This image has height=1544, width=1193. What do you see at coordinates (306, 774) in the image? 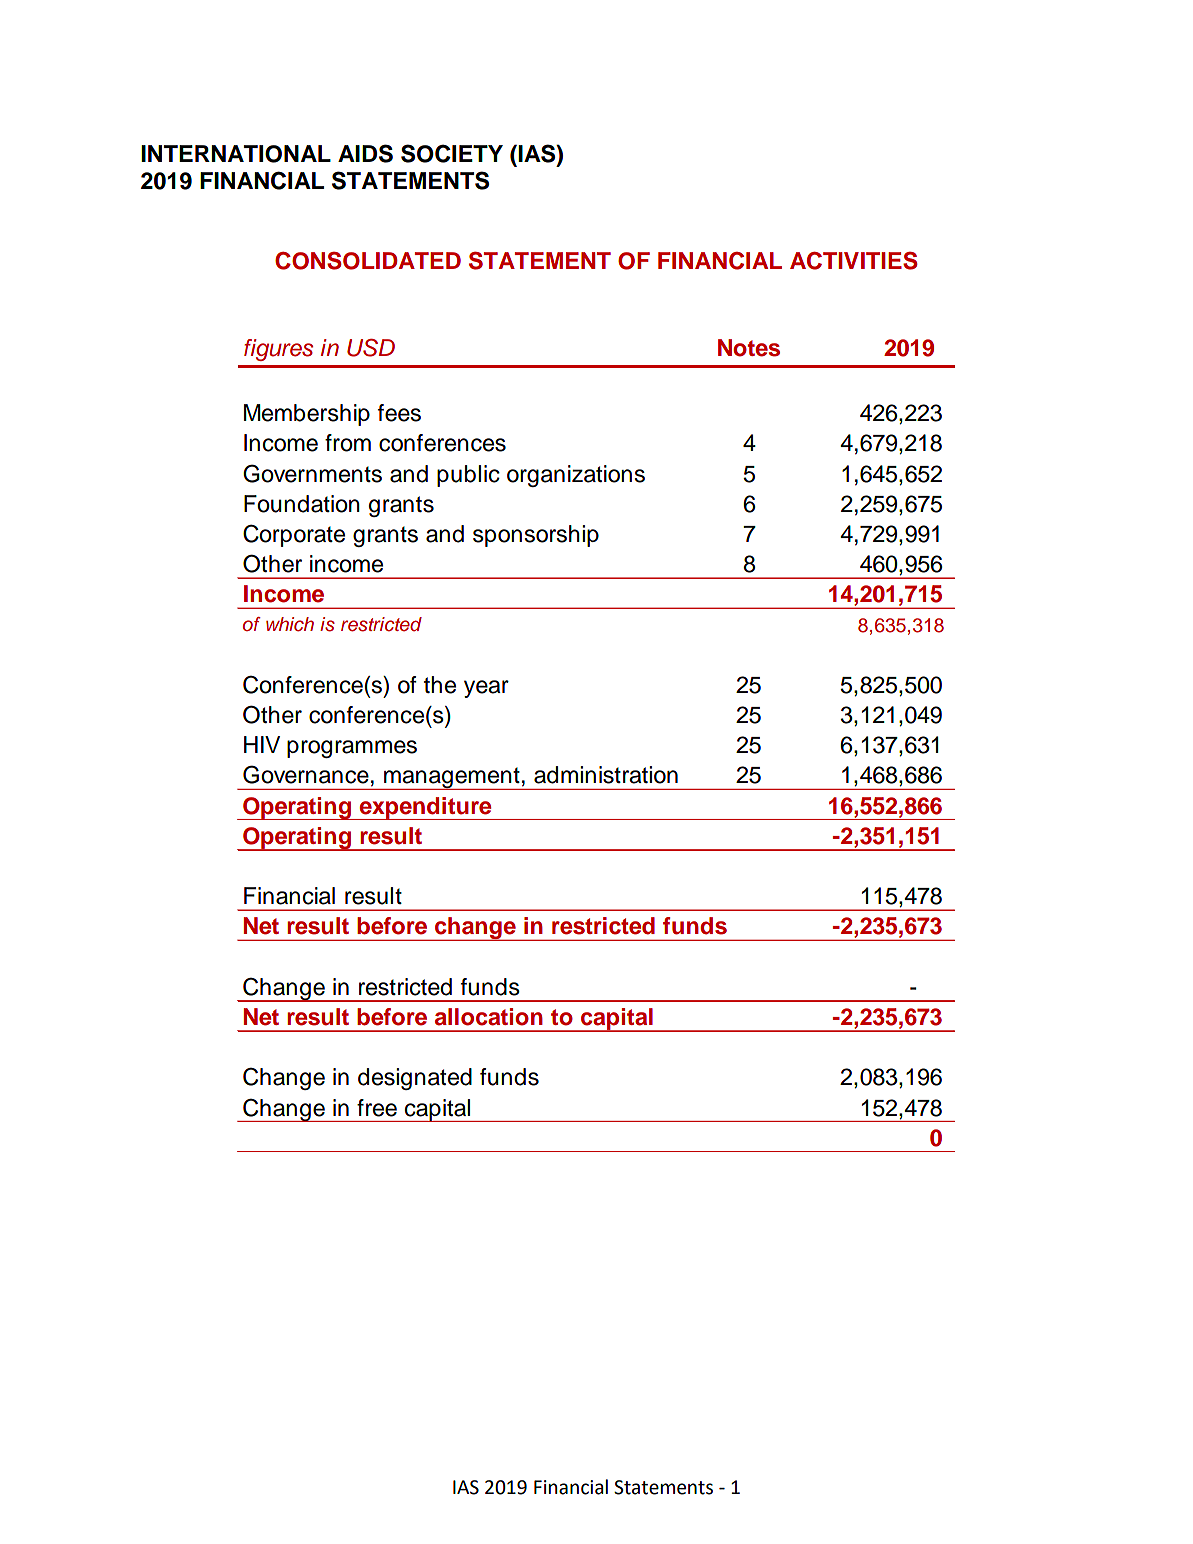
I see `Governance` at bounding box center [306, 774].
